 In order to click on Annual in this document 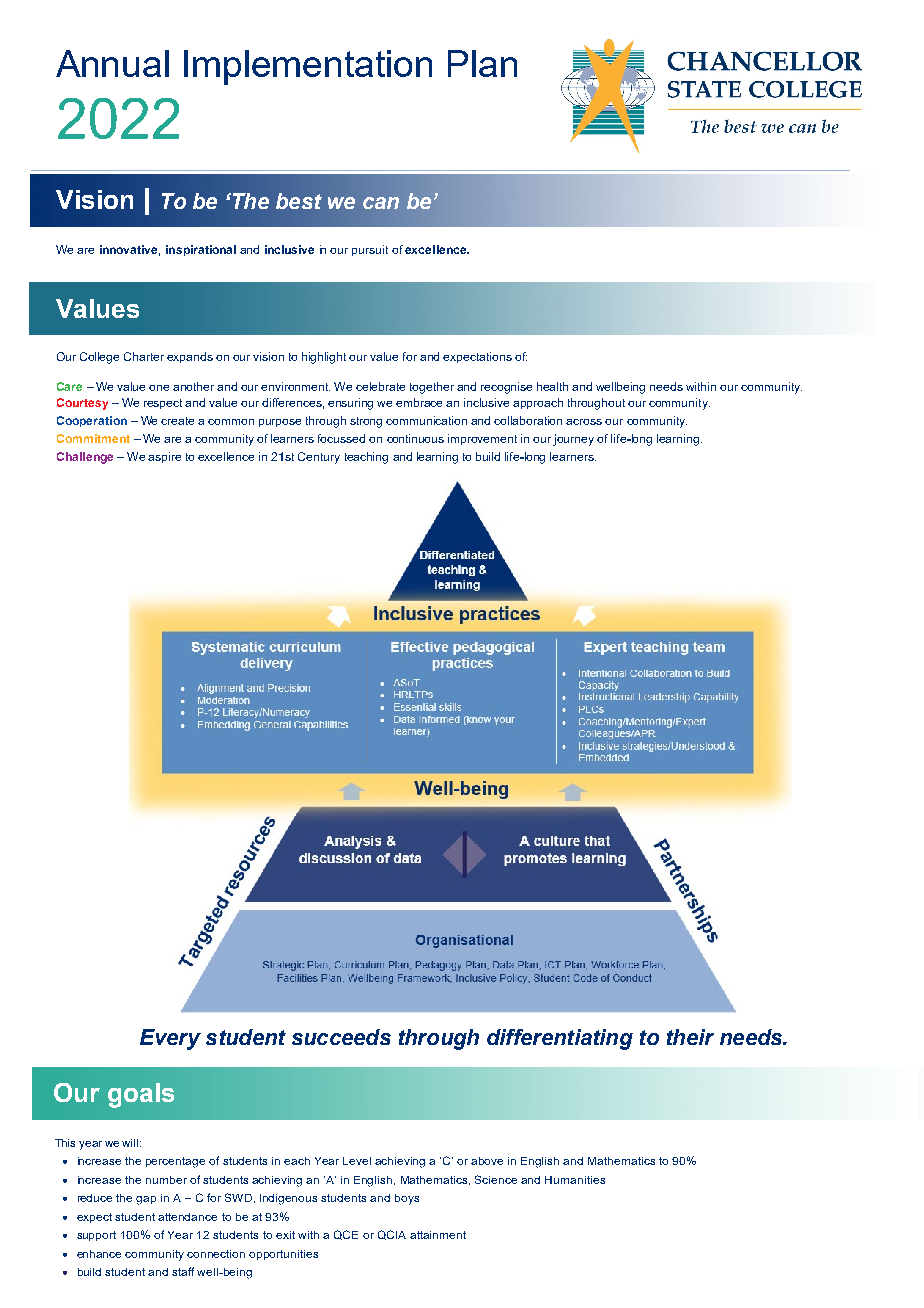, I will do `click(112, 63)`.
